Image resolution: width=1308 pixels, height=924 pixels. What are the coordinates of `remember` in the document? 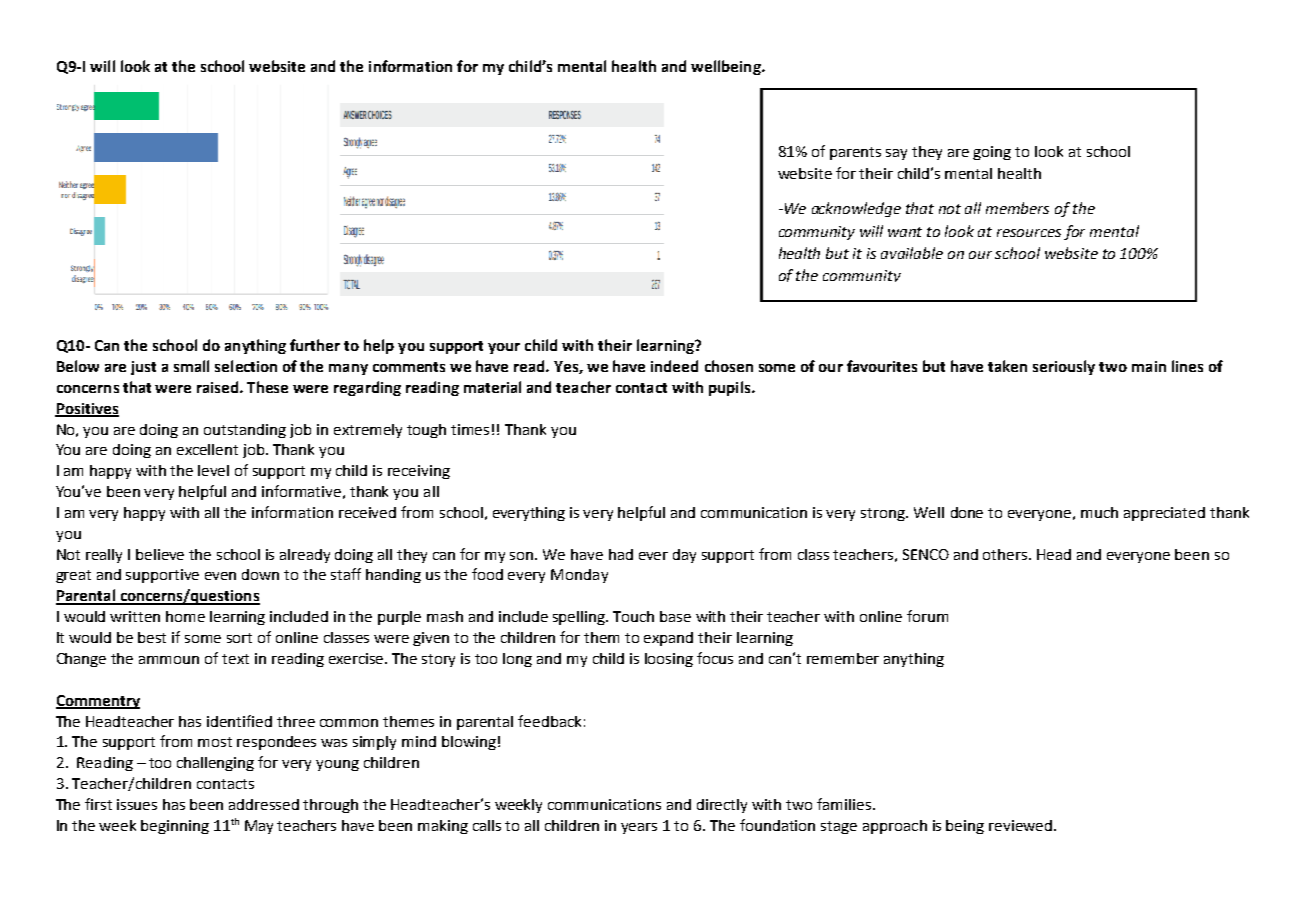 It's located at (843, 658).
